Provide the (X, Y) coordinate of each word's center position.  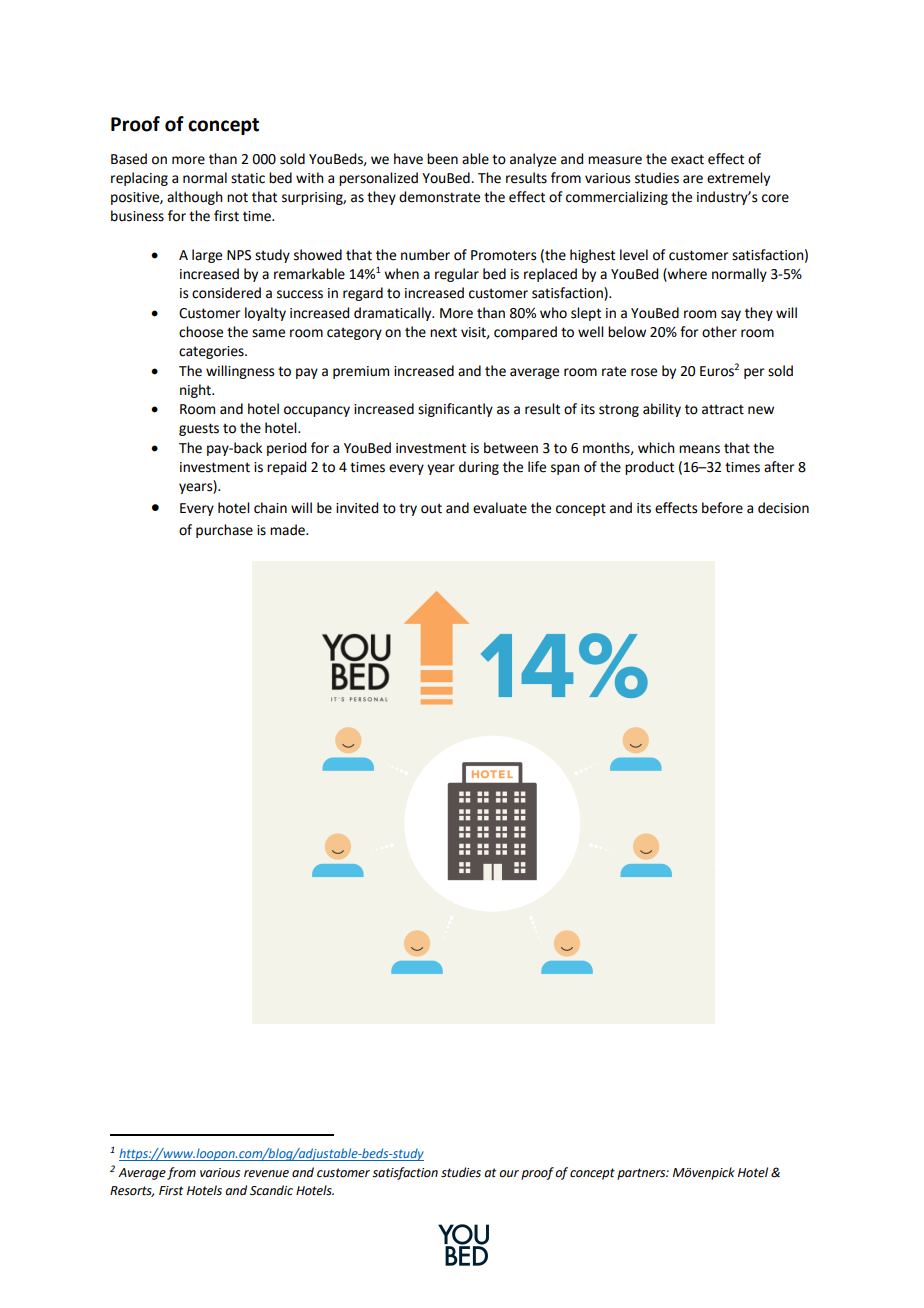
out (431, 508)
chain (270, 508)
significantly (455, 410)
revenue (266, 1174)
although (195, 198)
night (197, 391)
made (288, 530)
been (442, 159)
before (722, 508)
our (509, 1174)
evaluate (500, 508)
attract (723, 409)
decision (783, 508)
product (649, 468)
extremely (738, 179)
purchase (224, 531)
